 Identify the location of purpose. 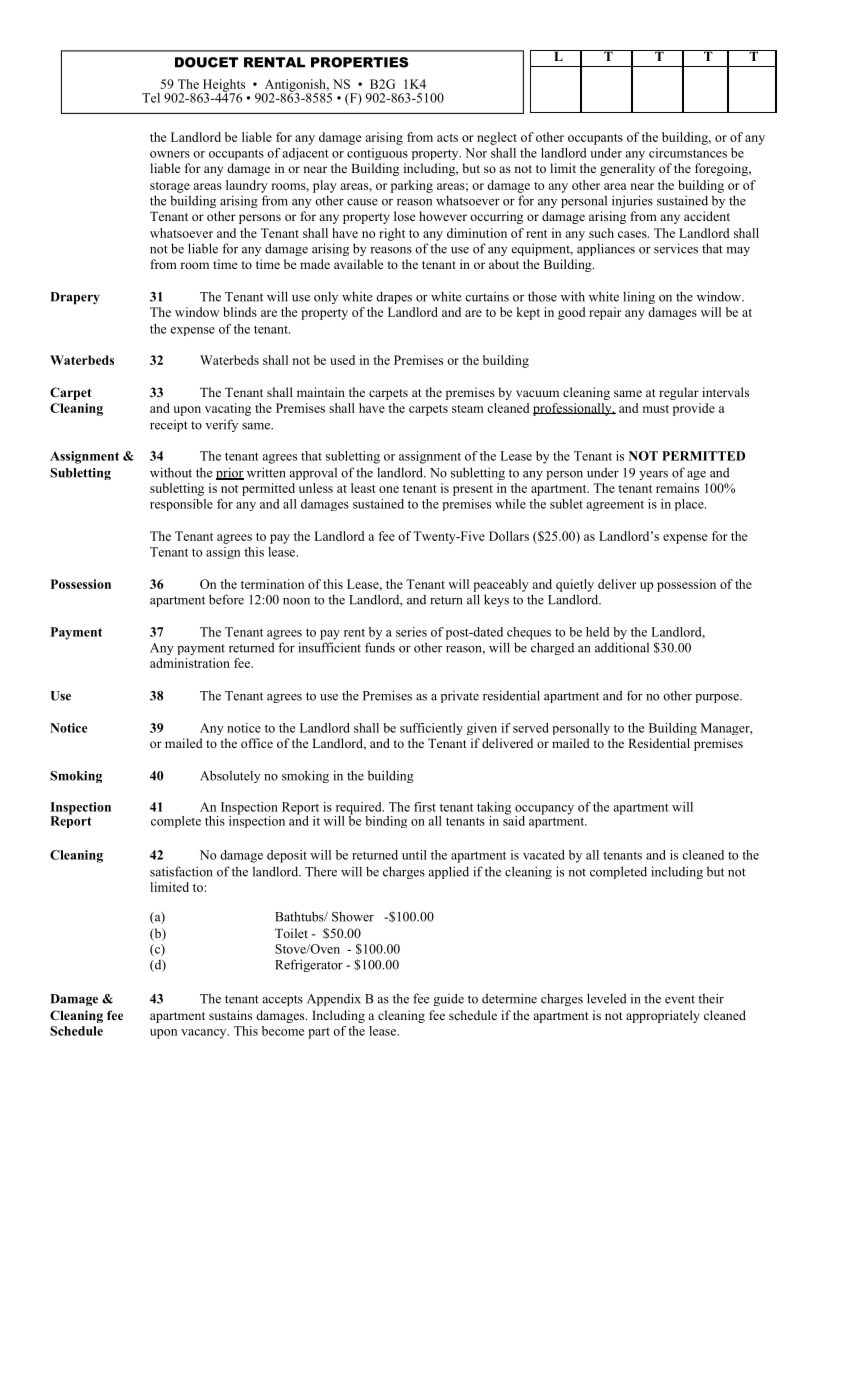
(718, 698).
